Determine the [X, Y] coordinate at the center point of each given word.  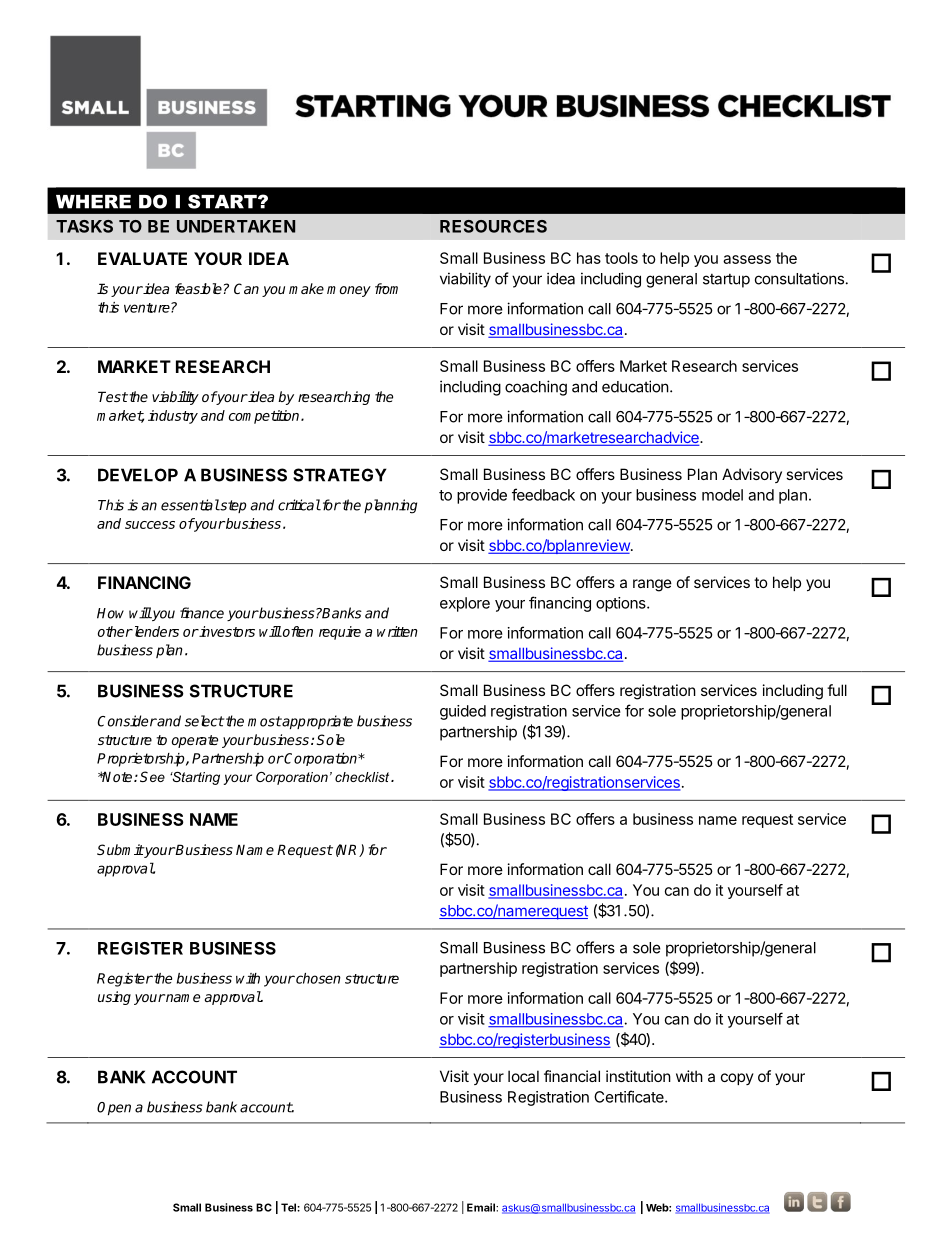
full [837, 690]
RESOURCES [493, 226]
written [397, 631]
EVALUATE [142, 258]
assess [747, 259]
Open [114, 1108]
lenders [155, 631]
